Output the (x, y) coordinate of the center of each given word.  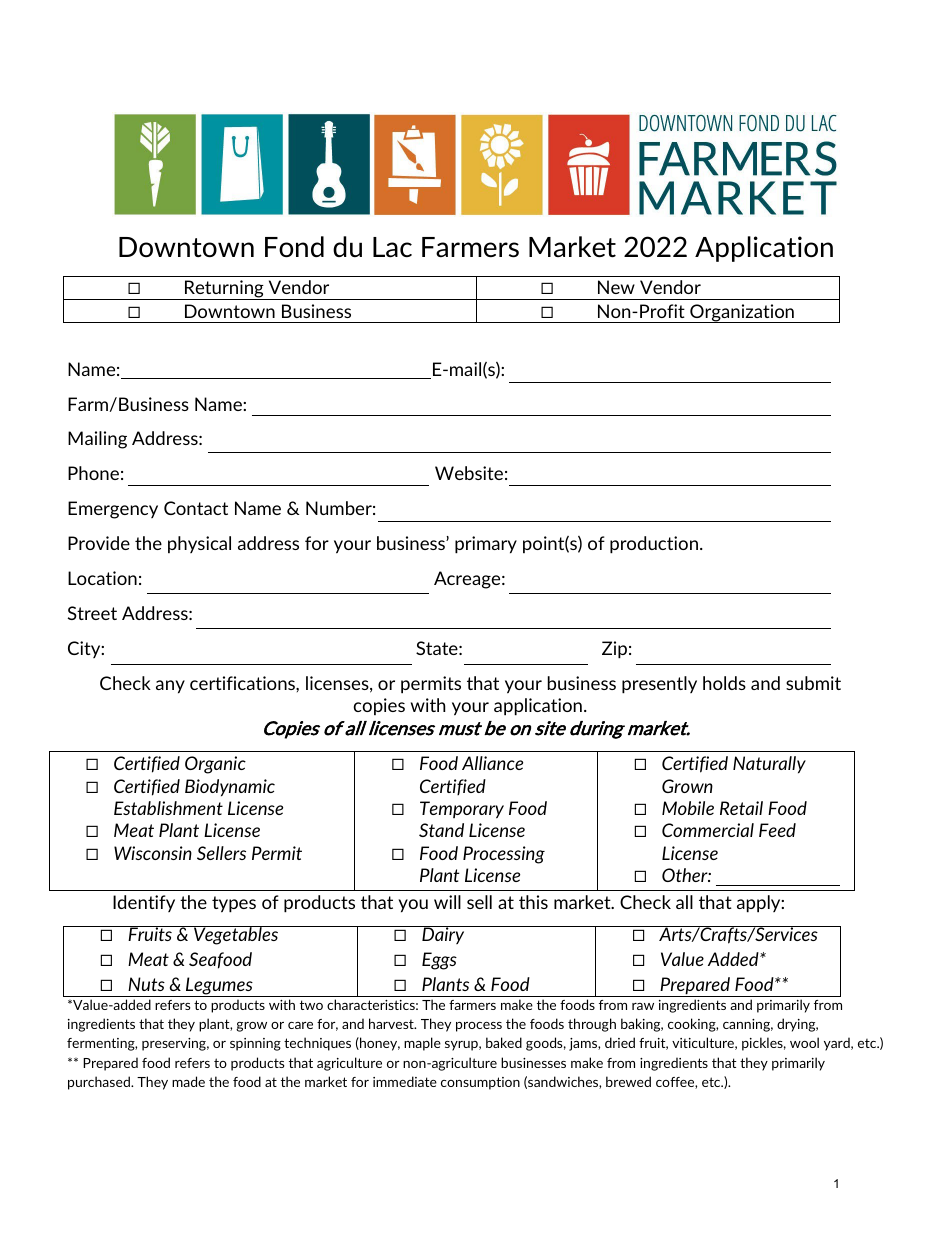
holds (724, 683)
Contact (196, 508)
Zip (614, 650)
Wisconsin (153, 853)
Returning (224, 290)
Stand (441, 830)
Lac (392, 247)
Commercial (708, 830)
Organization (742, 313)
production (654, 545)
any (170, 687)
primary (486, 545)
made (188, 1081)
